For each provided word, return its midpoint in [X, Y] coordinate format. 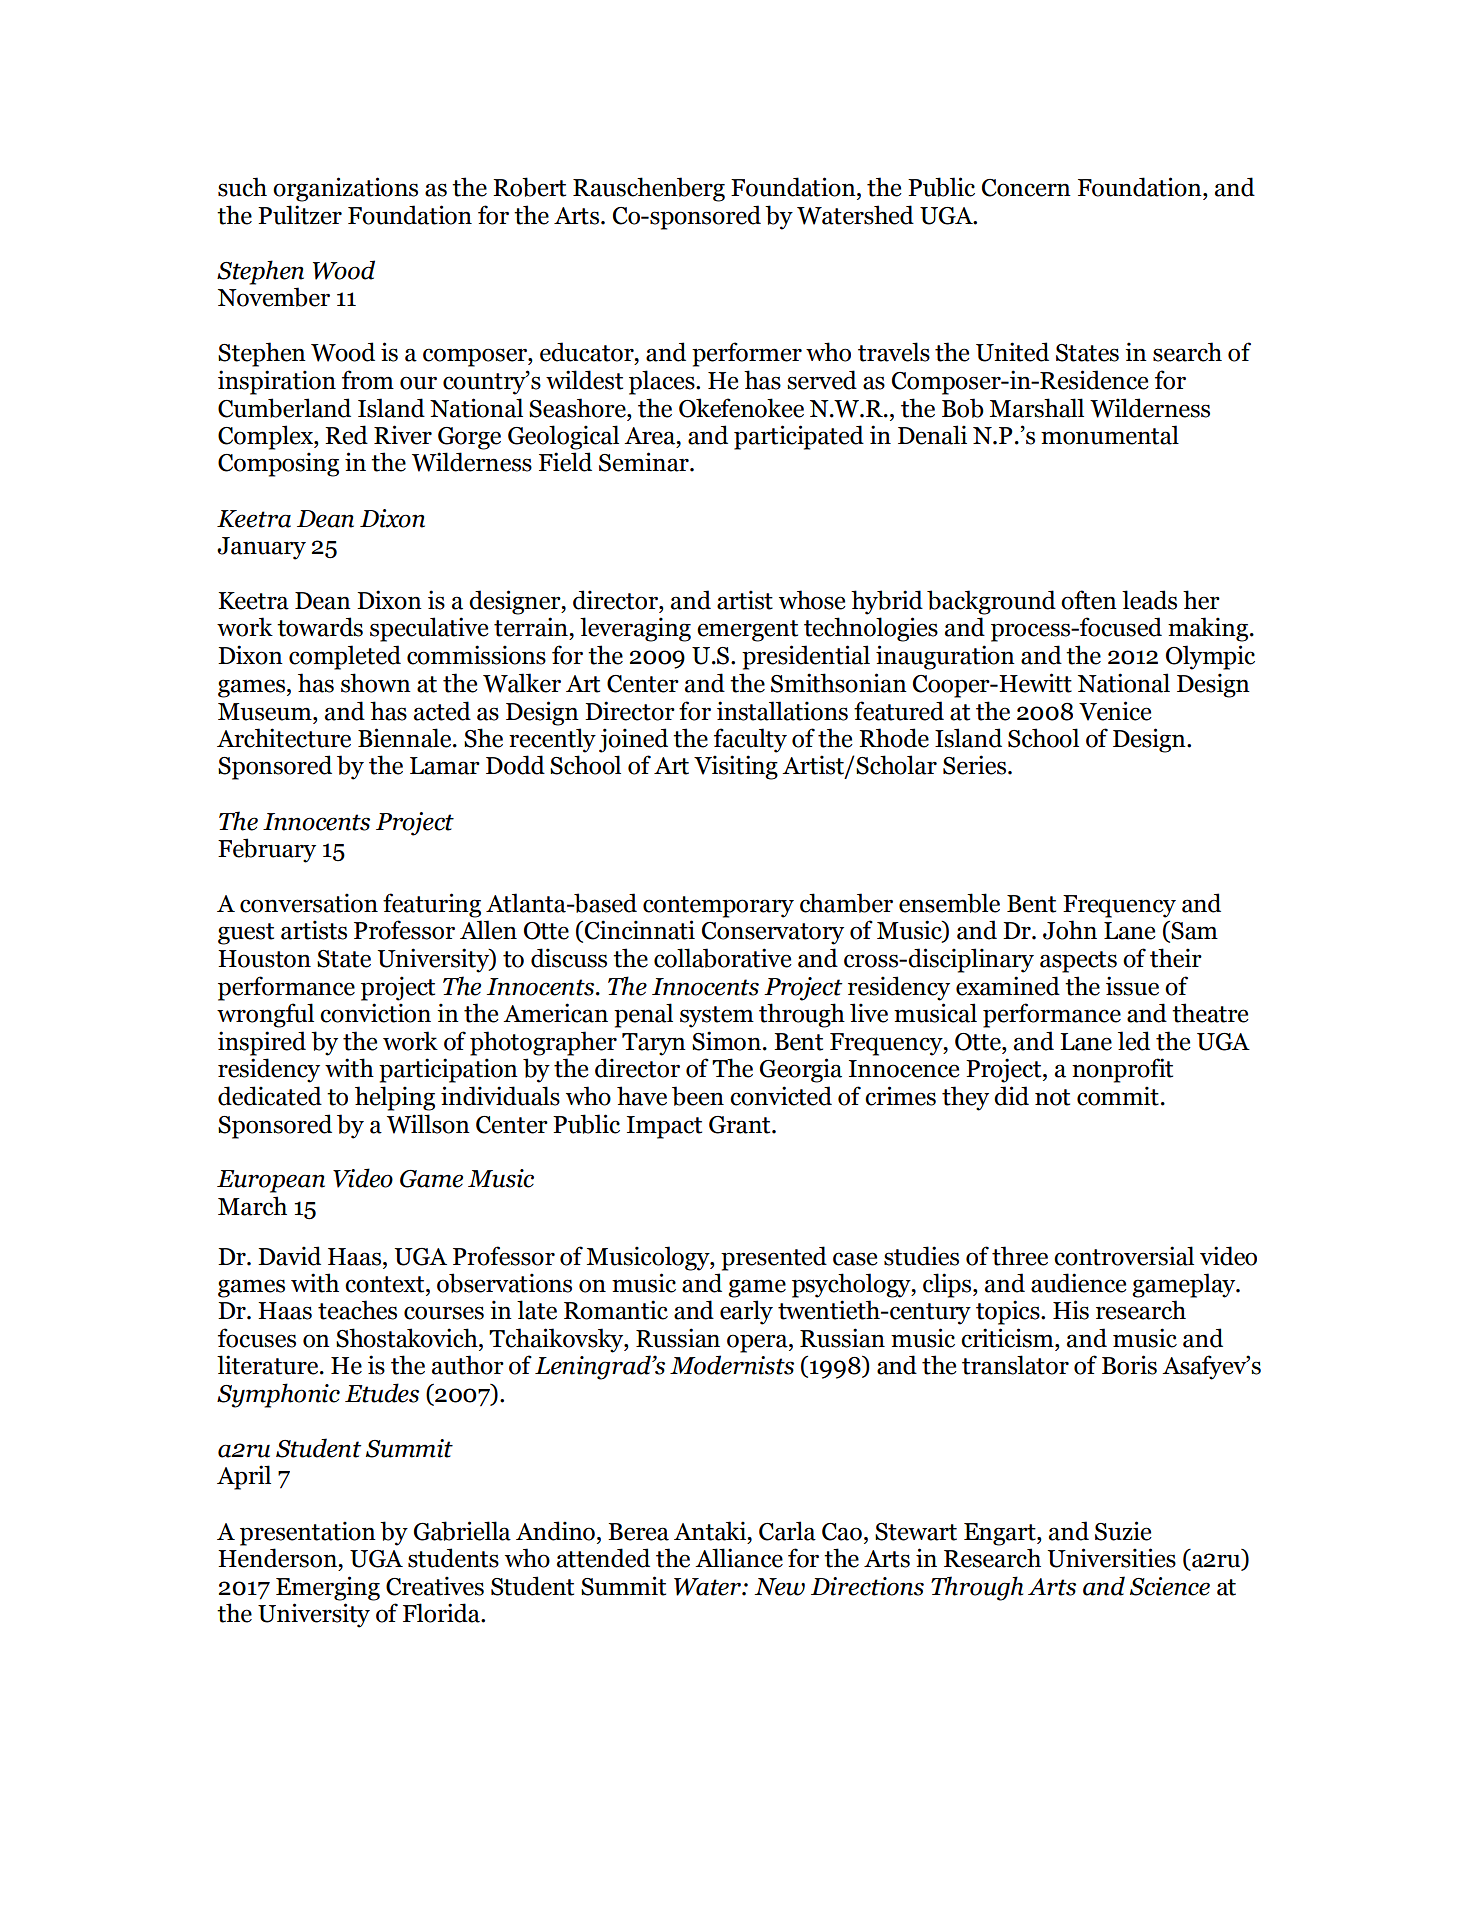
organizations [345, 189]
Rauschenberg [649, 189]
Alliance [739, 1558]
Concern [1026, 188]
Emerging [328, 1588]
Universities [1112, 1558]
